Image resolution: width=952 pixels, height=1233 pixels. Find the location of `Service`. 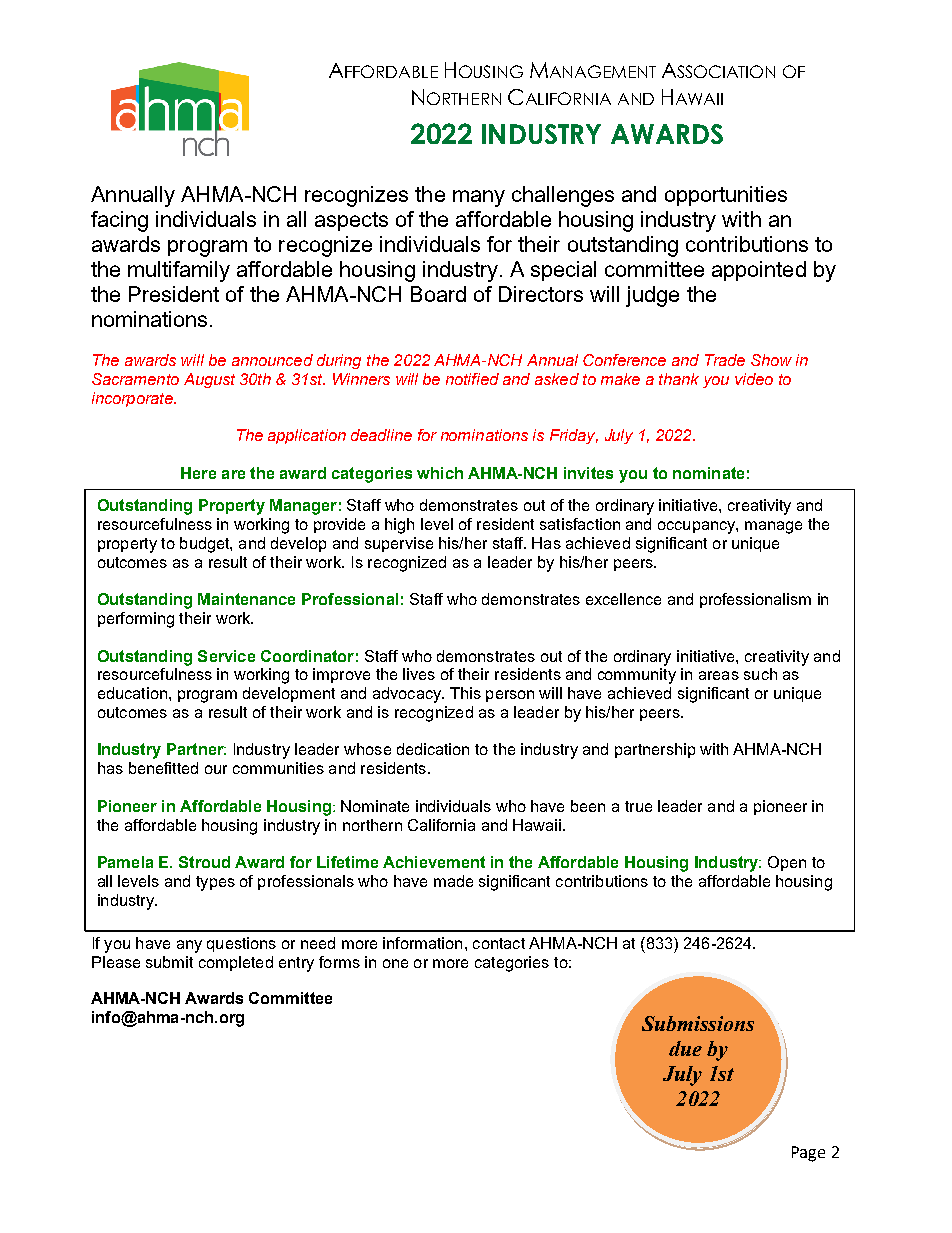

Service is located at coordinates (226, 656).
